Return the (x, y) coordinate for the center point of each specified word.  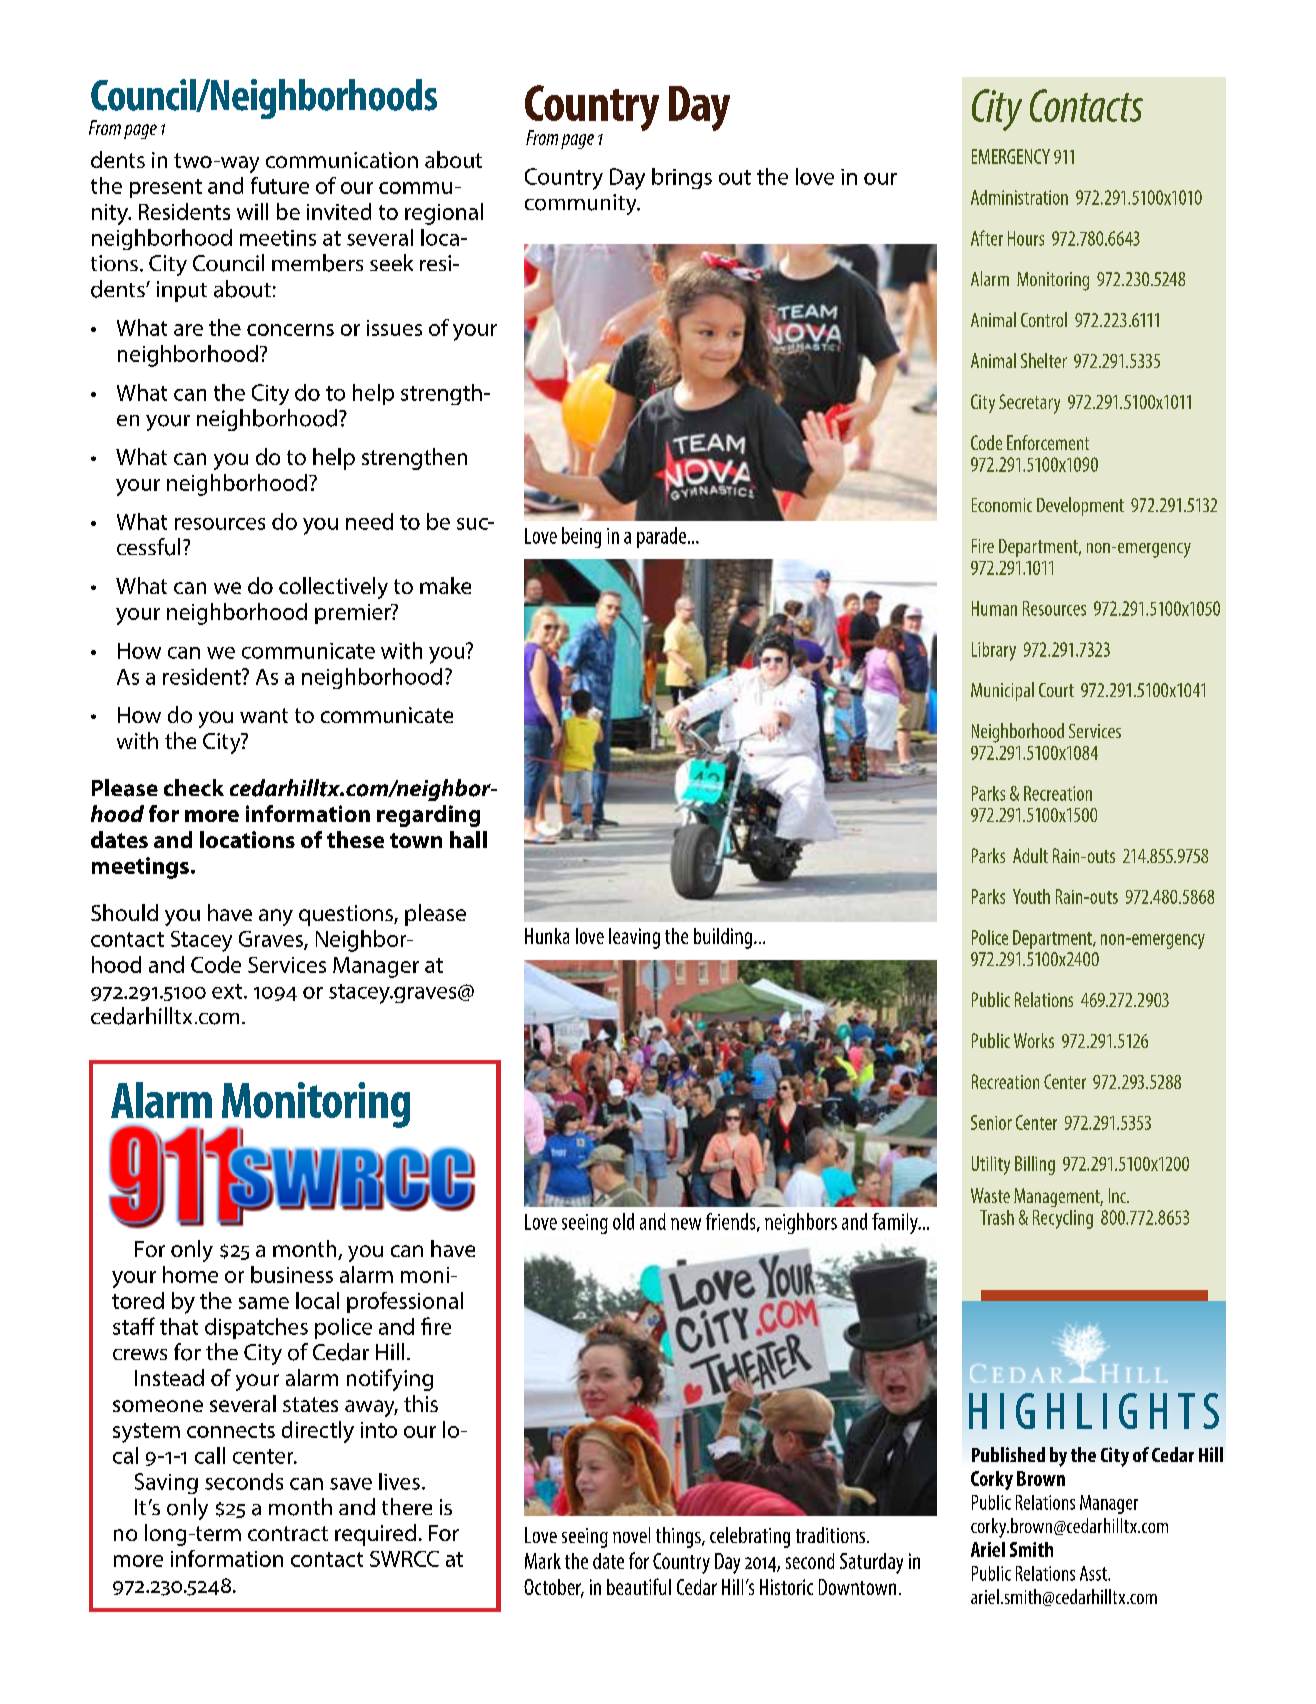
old (623, 1221)
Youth (1031, 896)
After (987, 238)
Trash (997, 1217)
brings (682, 178)
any (276, 917)
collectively (333, 588)
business (292, 1274)
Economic (1002, 505)
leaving (634, 938)
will (252, 211)
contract (288, 1533)
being (581, 537)
